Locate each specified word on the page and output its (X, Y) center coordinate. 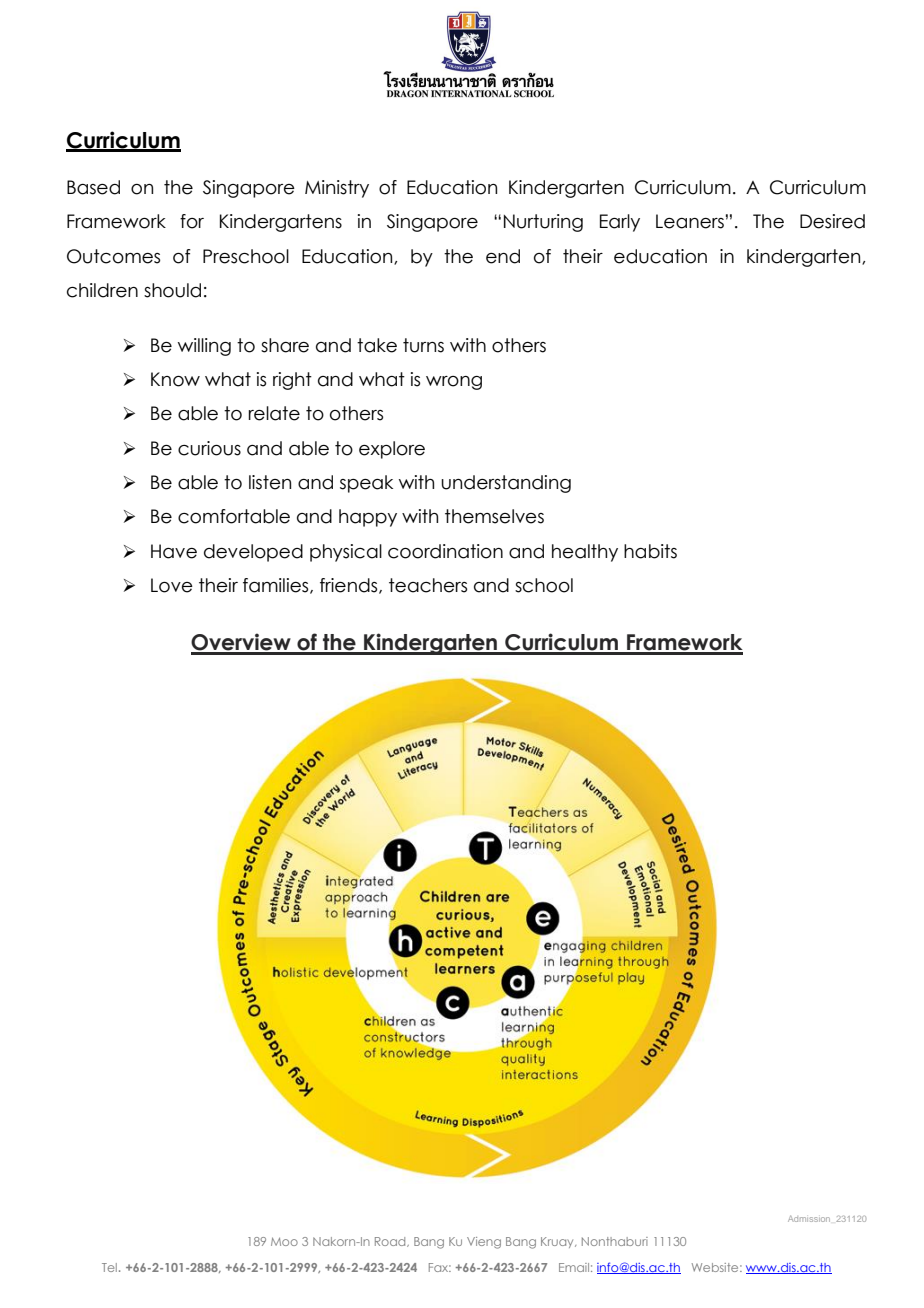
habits (650, 551)
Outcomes (113, 256)
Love (172, 585)
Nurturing (543, 223)
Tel (109, 1267)
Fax (440, 1267)
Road (391, 1242)
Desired (832, 221)
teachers (428, 585)
